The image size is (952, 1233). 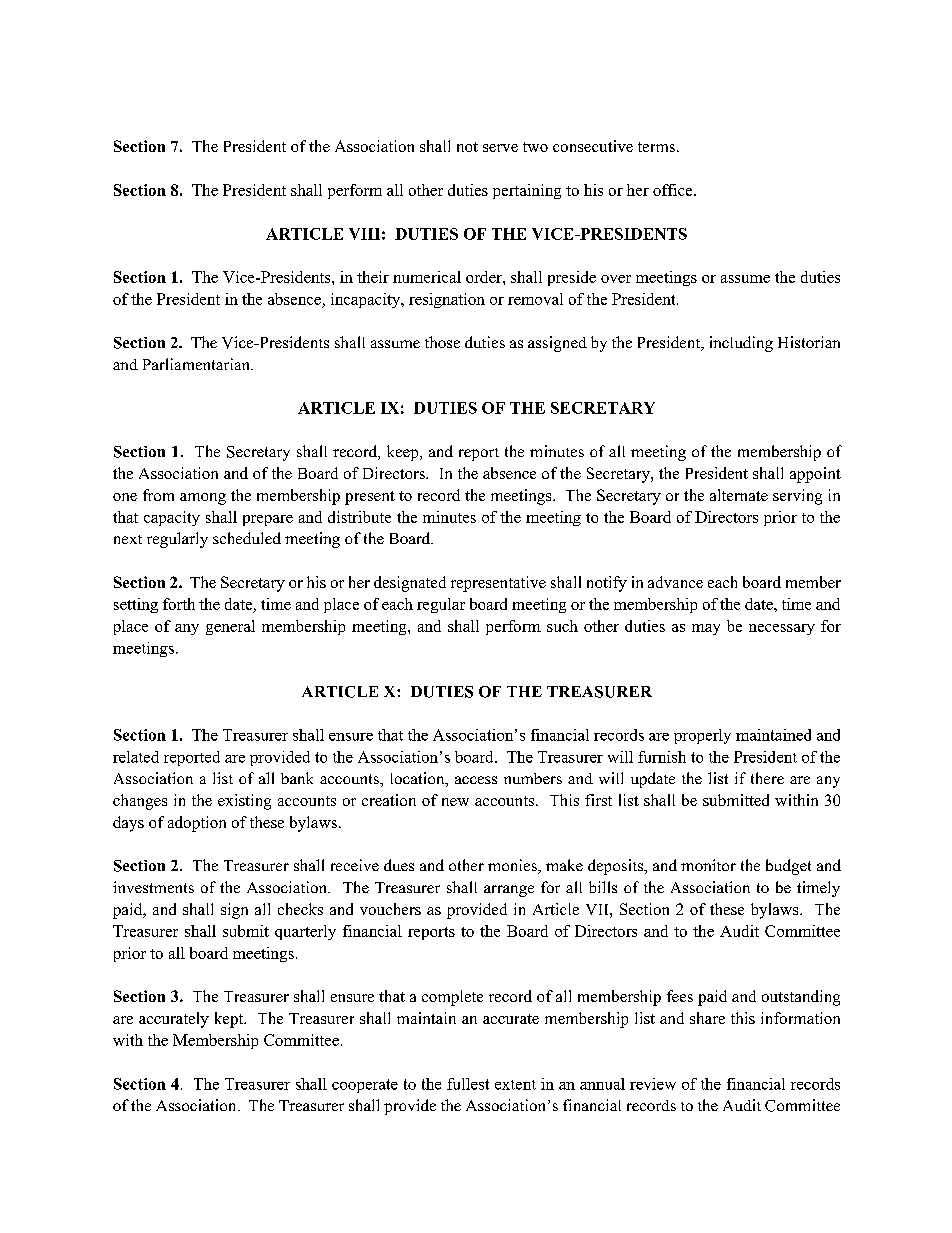 What do you see at coordinates (373, 277) in the image?
I see `their` at bounding box center [373, 277].
